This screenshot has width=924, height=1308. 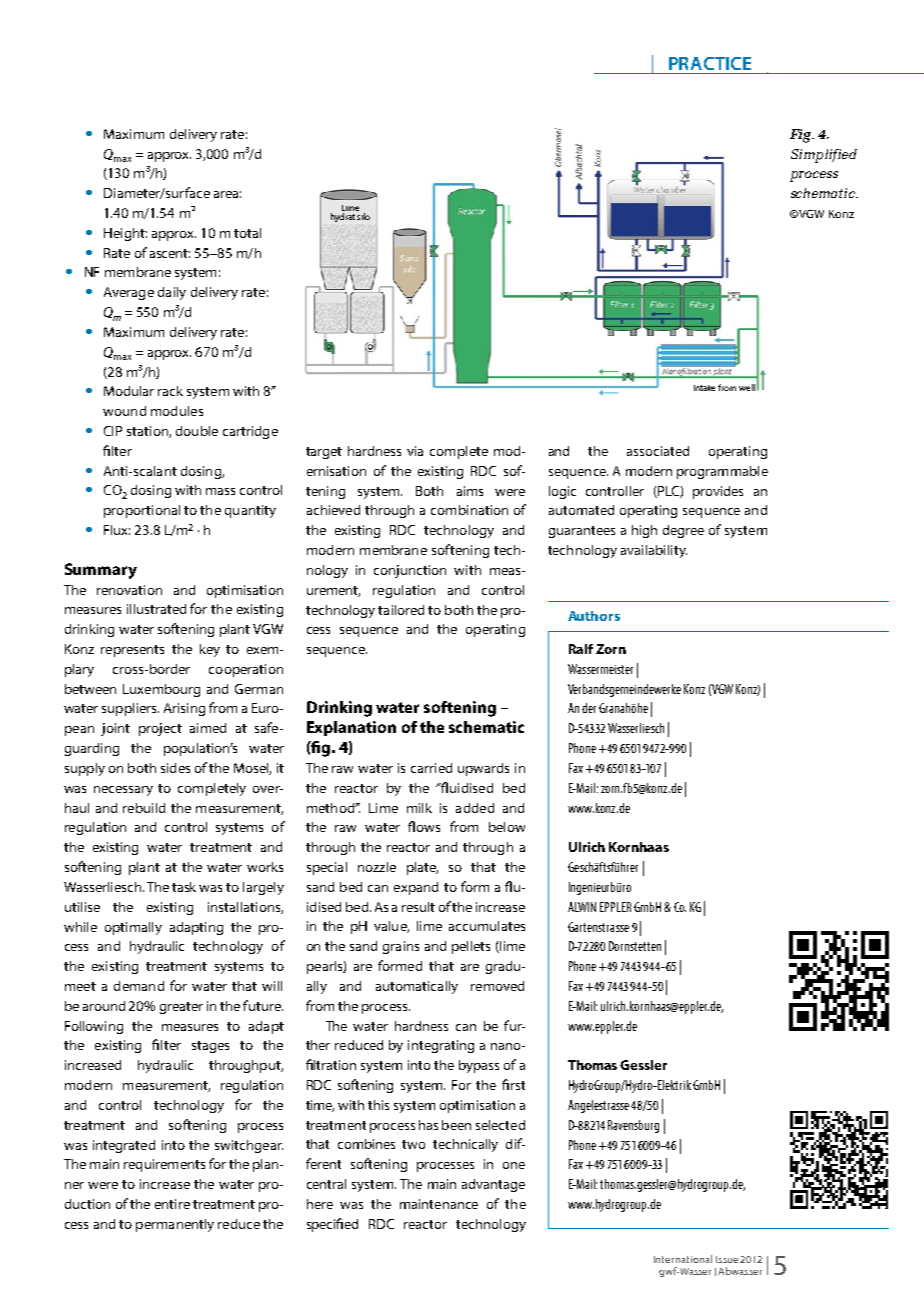 What do you see at coordinates (683, 531) in the screenshot?
I see `degree` at bounding box center [683, 531].
